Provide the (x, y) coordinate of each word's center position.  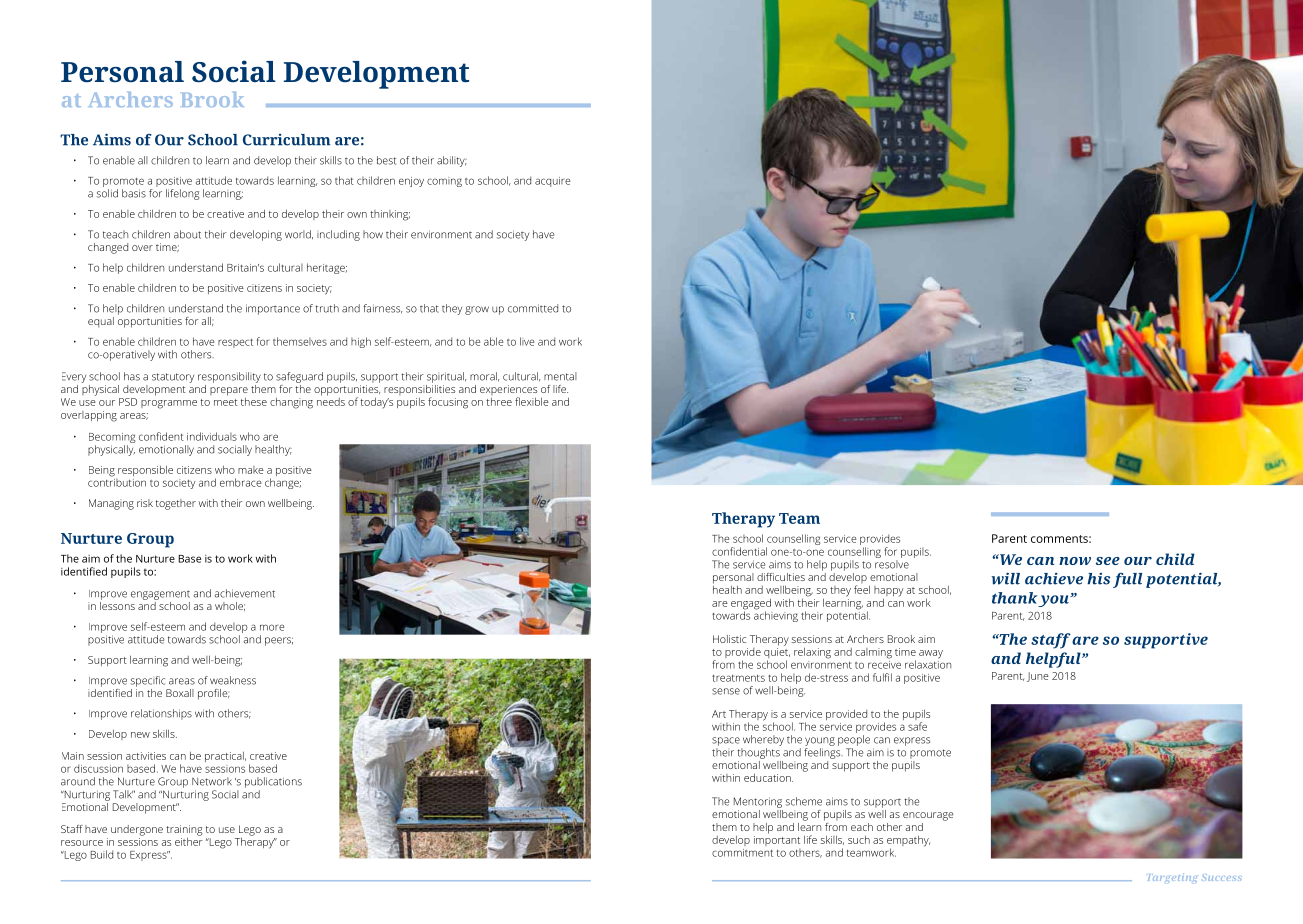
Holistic (729, 639)
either (189, 840)
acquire (552, 182)
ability (452, 161)
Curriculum (286, 140)
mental (560, 376)
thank (1014, 598)
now (1075, 561)
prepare (229, 391)
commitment (742, 853)
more (272, 627)
